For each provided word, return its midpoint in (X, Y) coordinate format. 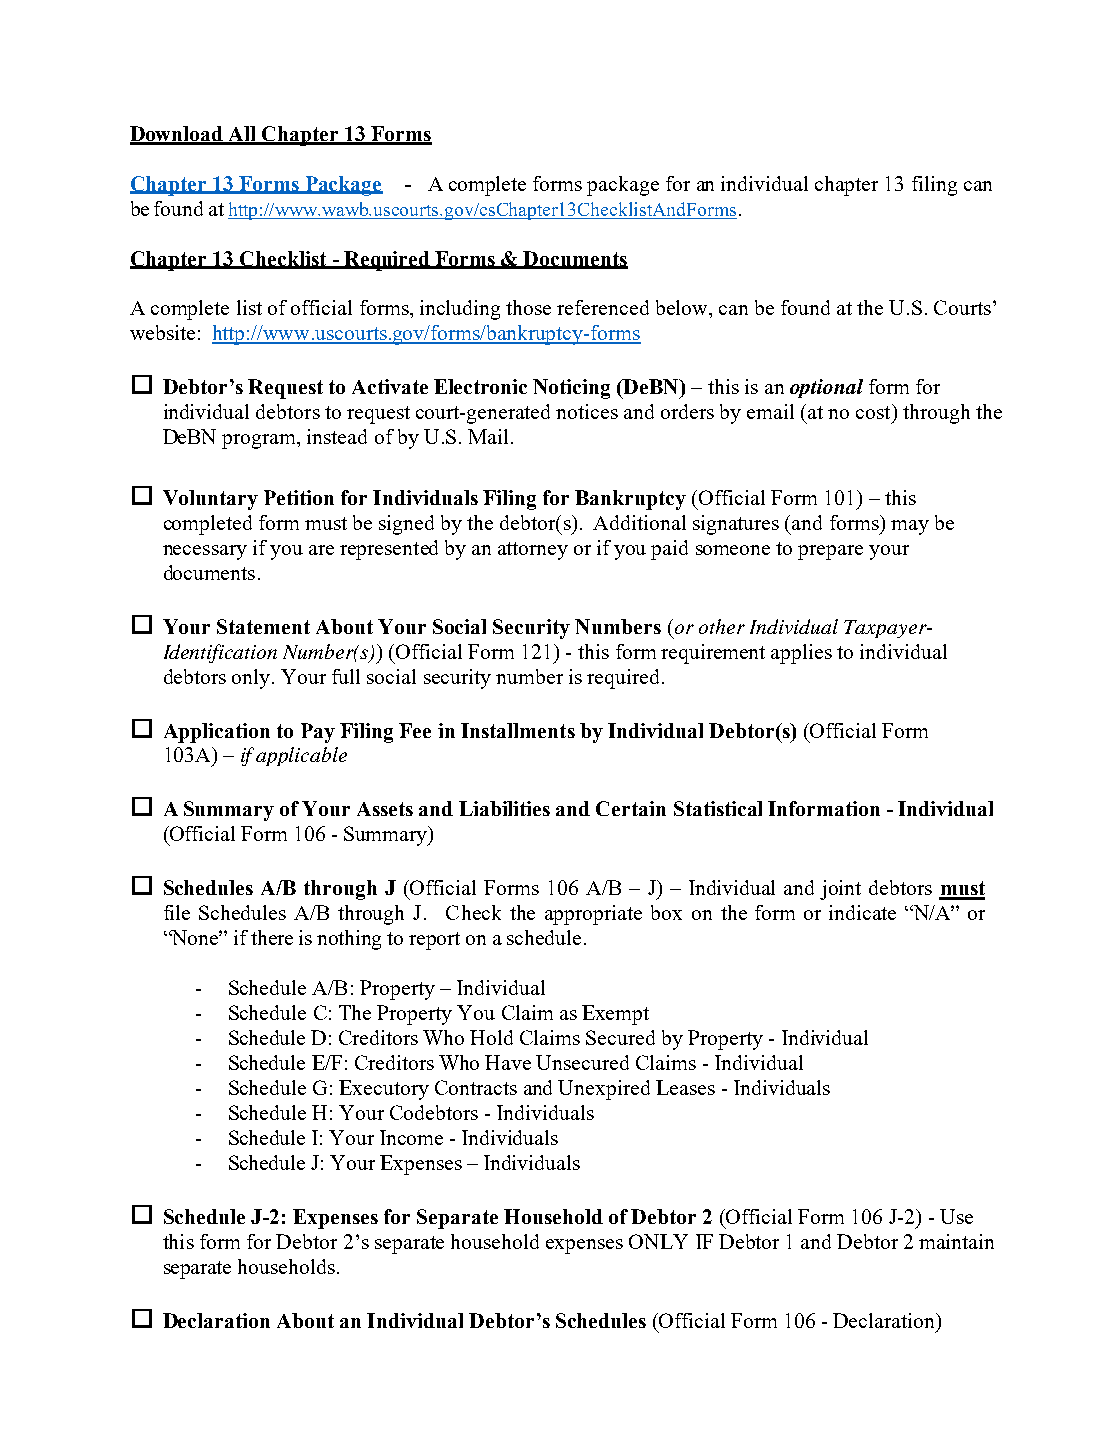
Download (178, 135)
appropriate (593, 915)
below (683, 307)
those (528, 307)
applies (801, 654)
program (260, 441)
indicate (862, 912)
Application (217, 733)
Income (411, 1137)
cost (874, 411)
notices (587, 411)
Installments (518, 730)
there (272, 937)
